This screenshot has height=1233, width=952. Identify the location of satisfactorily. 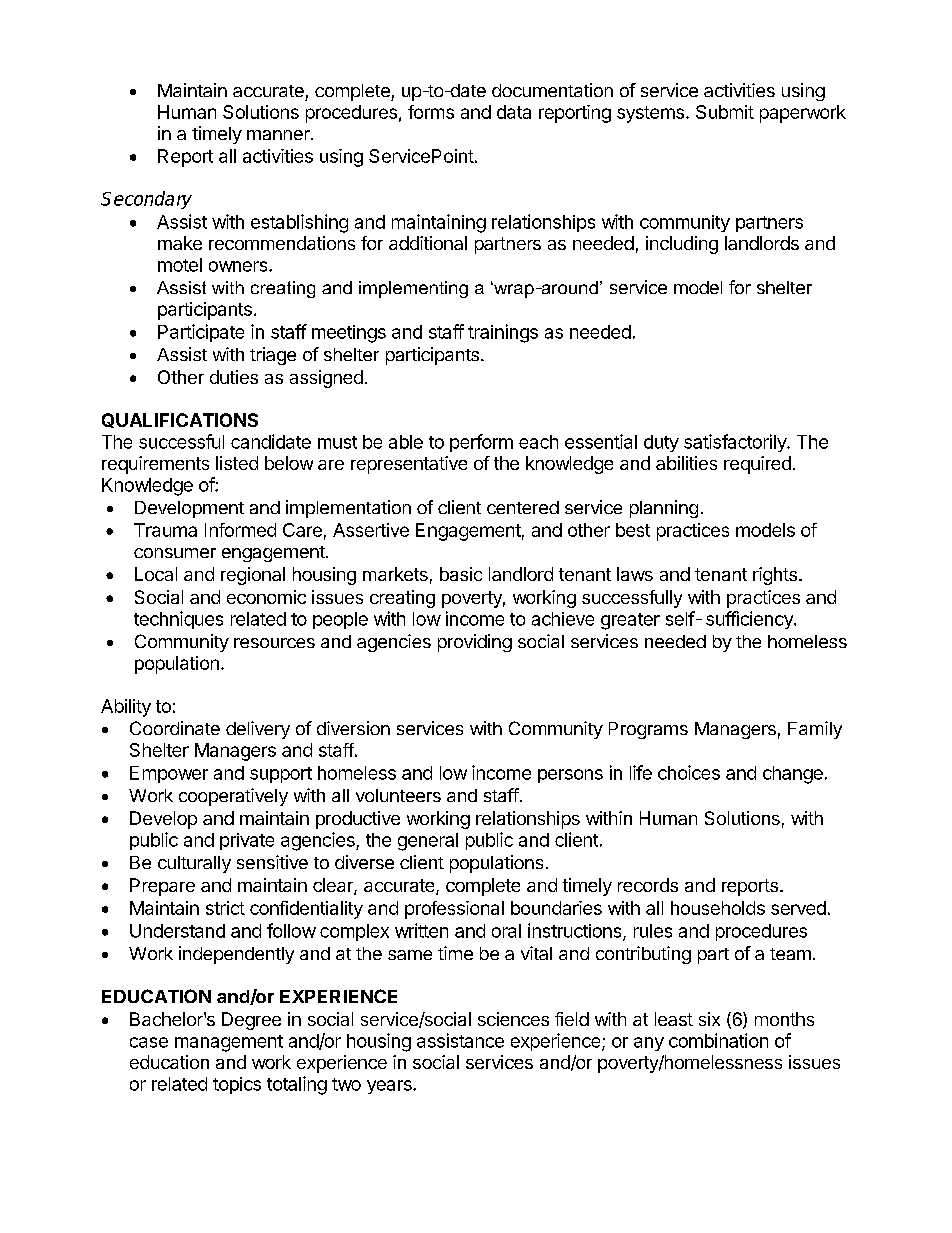
(736, 443).
